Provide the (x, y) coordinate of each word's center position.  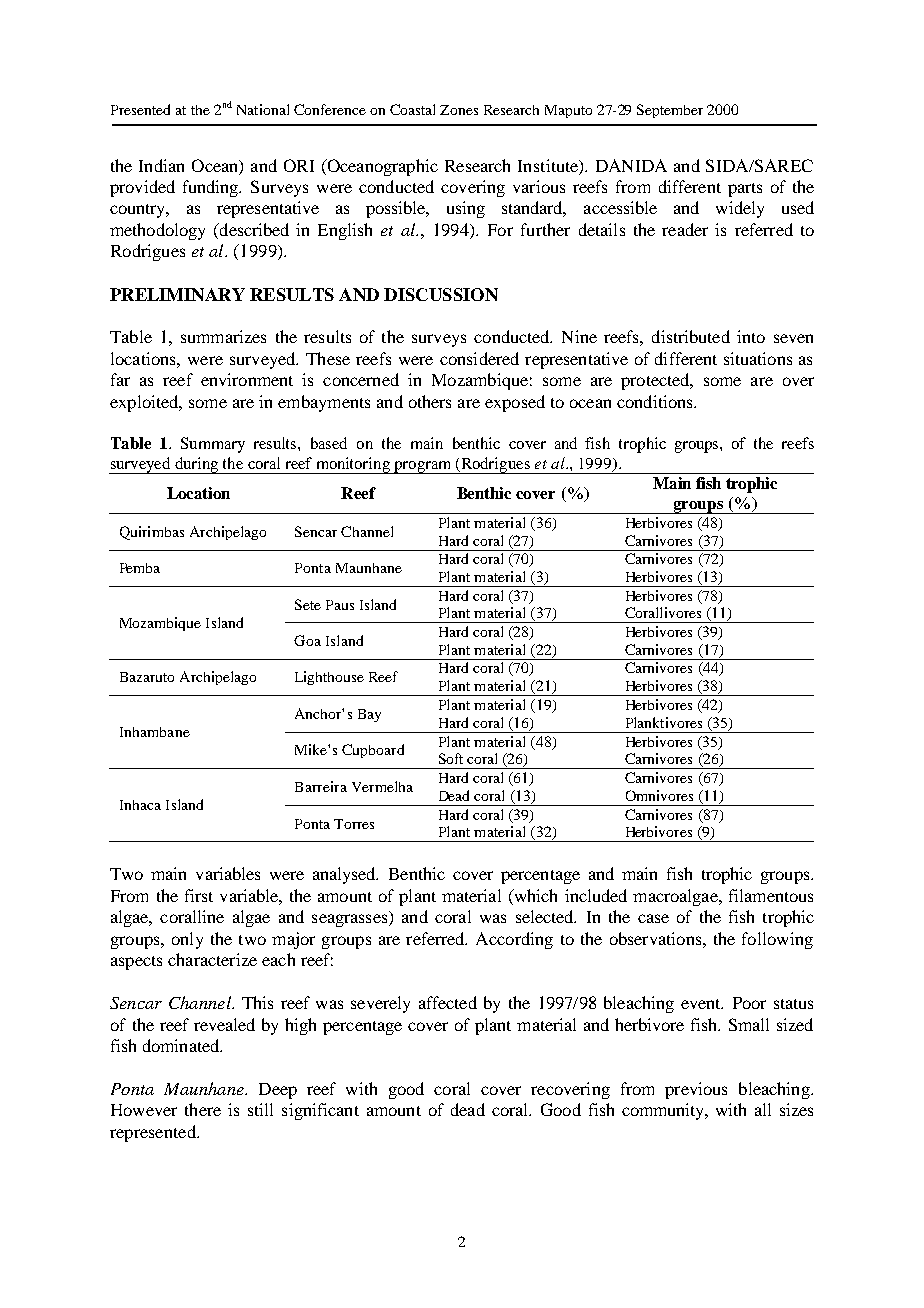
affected (448, 1002)
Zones (459, 110)
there (203, 1109)
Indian (161, 165)
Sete (308, 604)
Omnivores (659, 795)
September (670, 111)
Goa (307, 640)
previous (696, 1090)
